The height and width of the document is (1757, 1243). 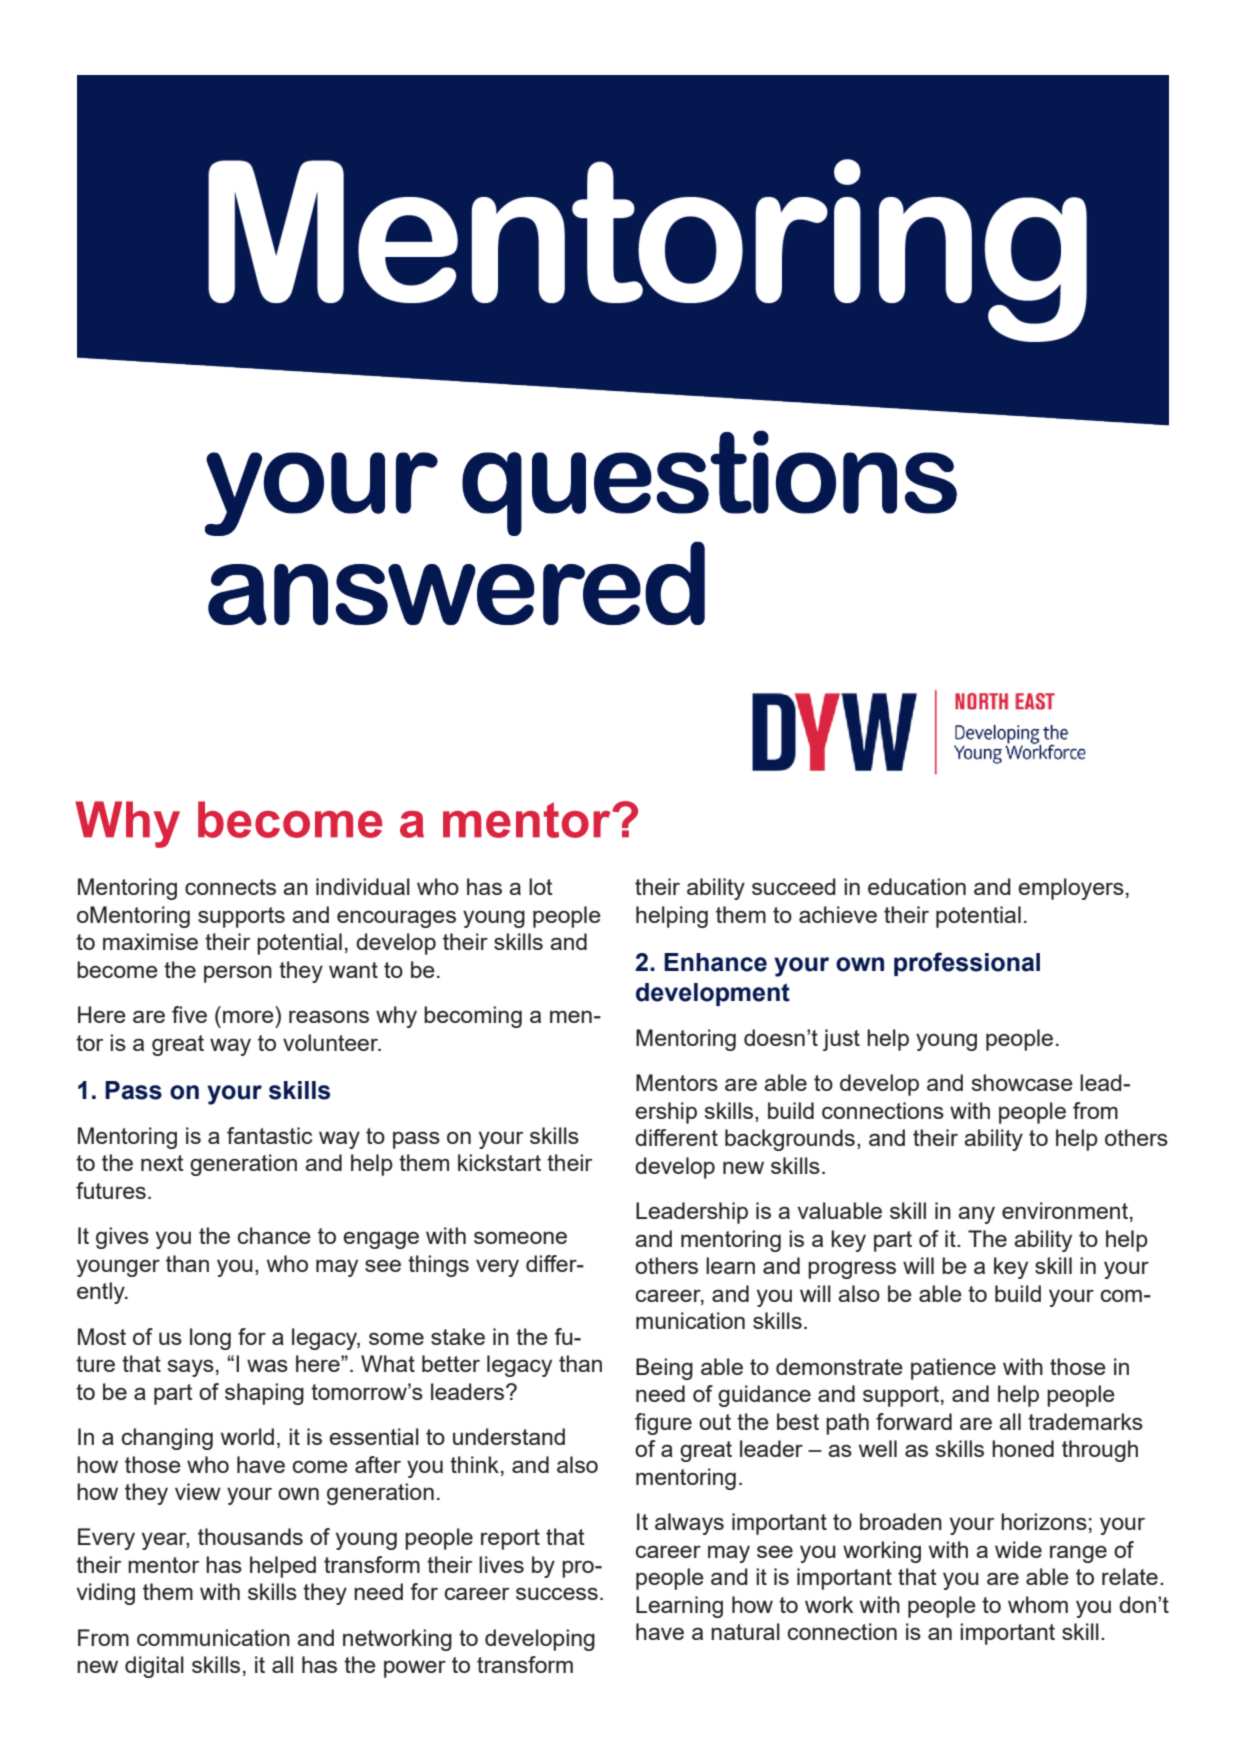 What do you see at coordinates (1071, 889) in the document?
I see `employers` at bounding box center [1071, 889].
